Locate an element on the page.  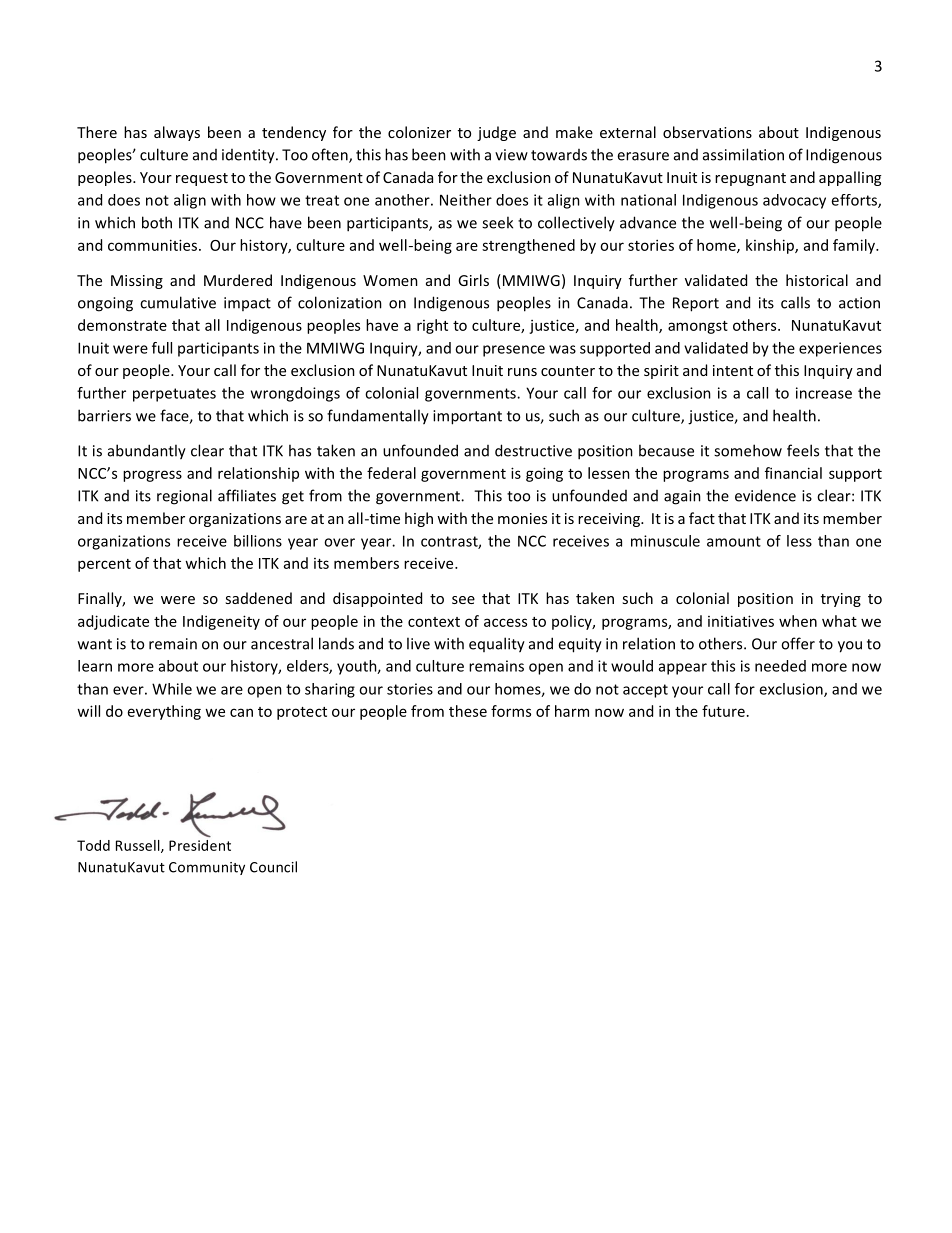
amongst is located at coordinates (698, 327).
